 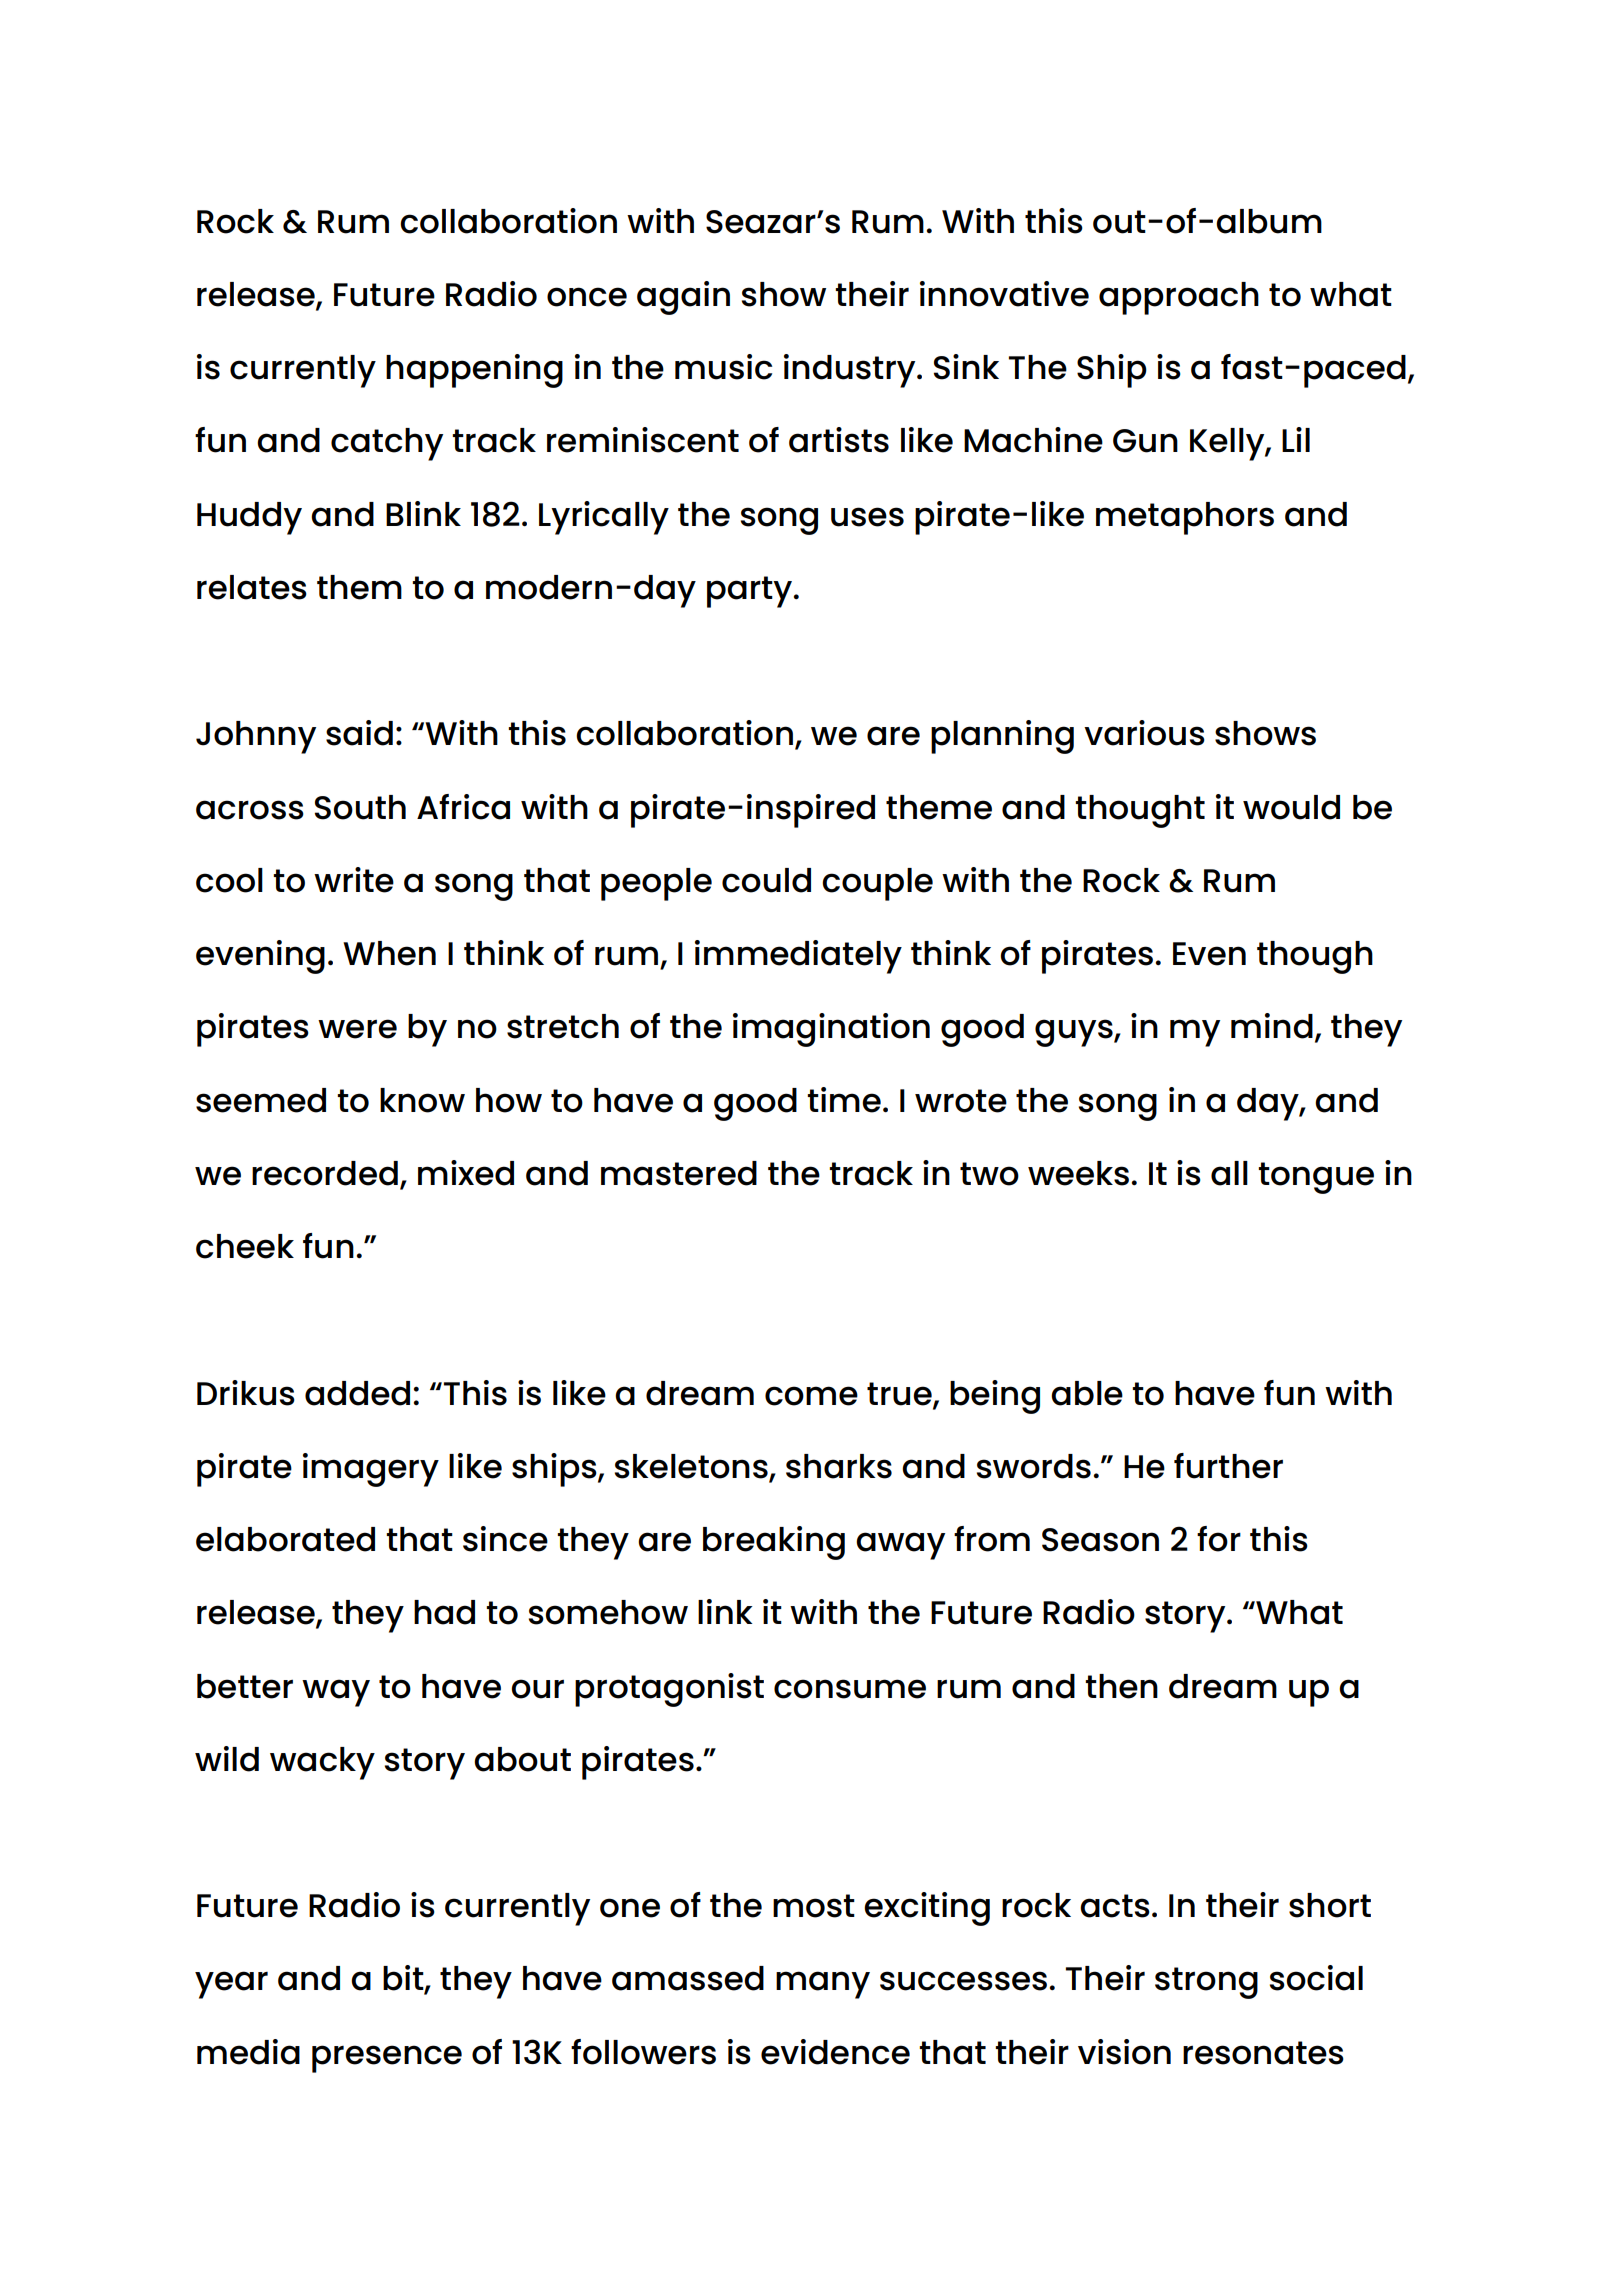 What do you see at coordinates (1316, 1178) in the screenshot?
I see `tongue` at bounding box center [1316, 1178].
